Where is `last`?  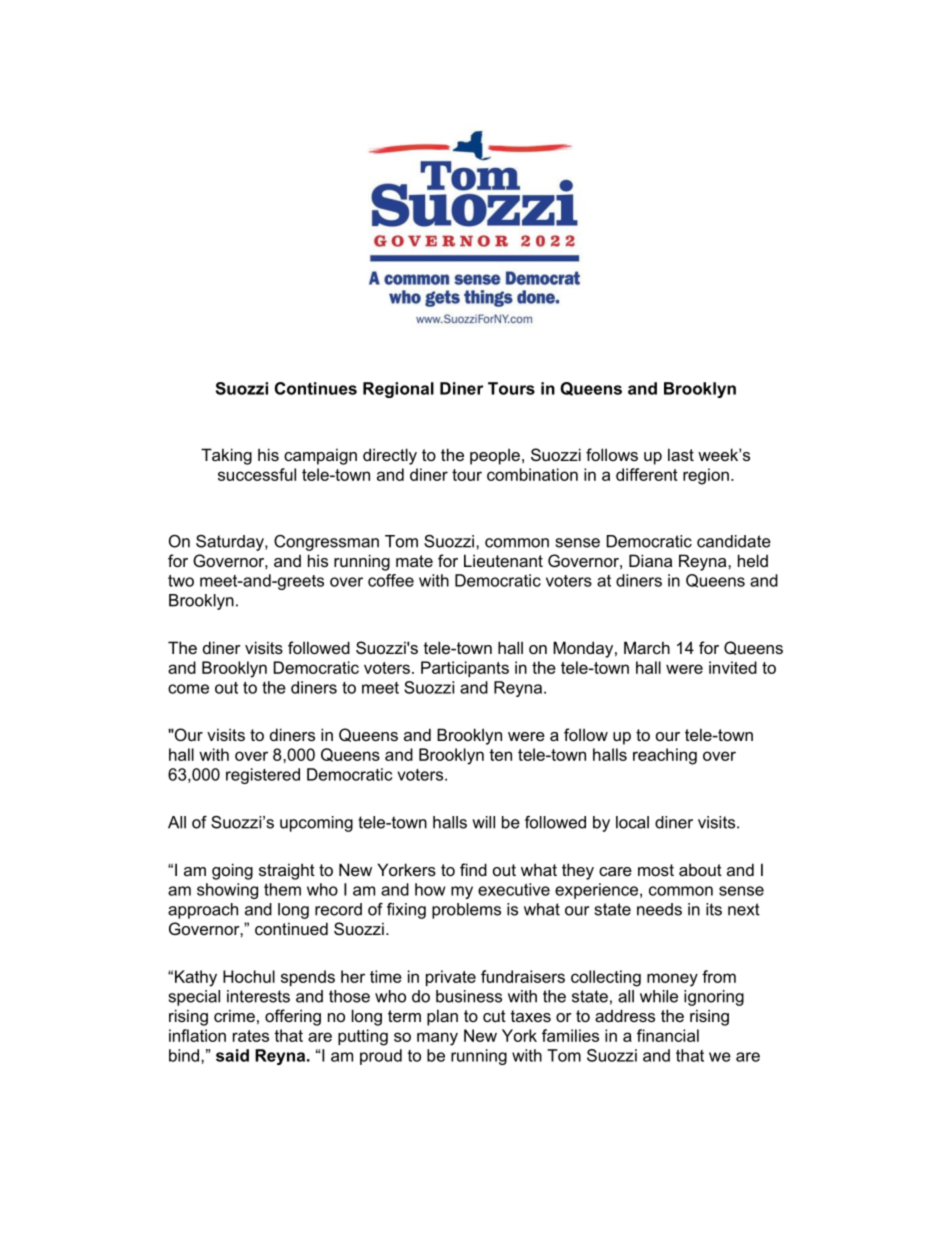 last is located at coordinates (681, 454).
